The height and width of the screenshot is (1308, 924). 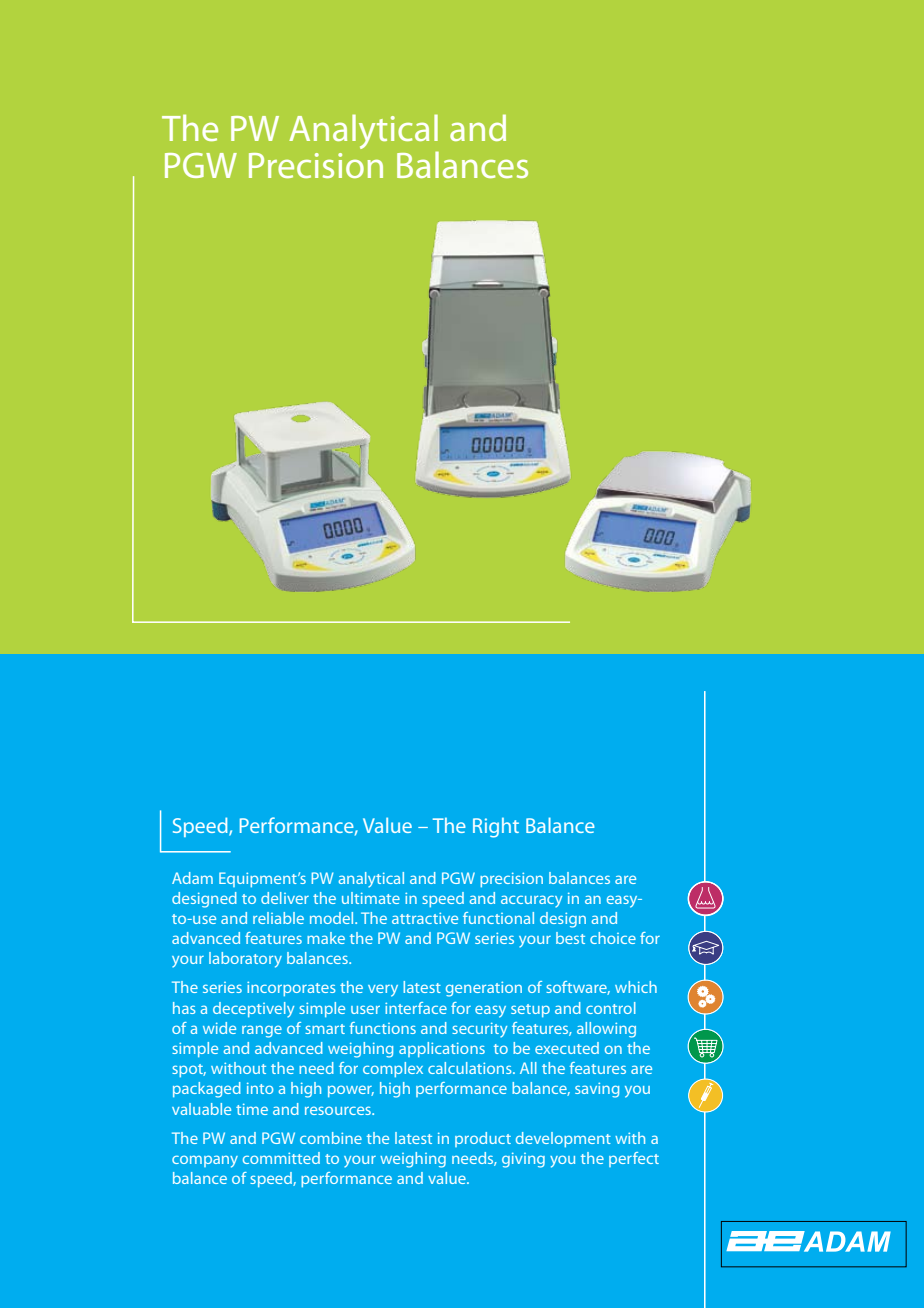 What do you see at coordinates (383, 990) in the screenshot?
I see `very` at bounding box center [383, 990].
